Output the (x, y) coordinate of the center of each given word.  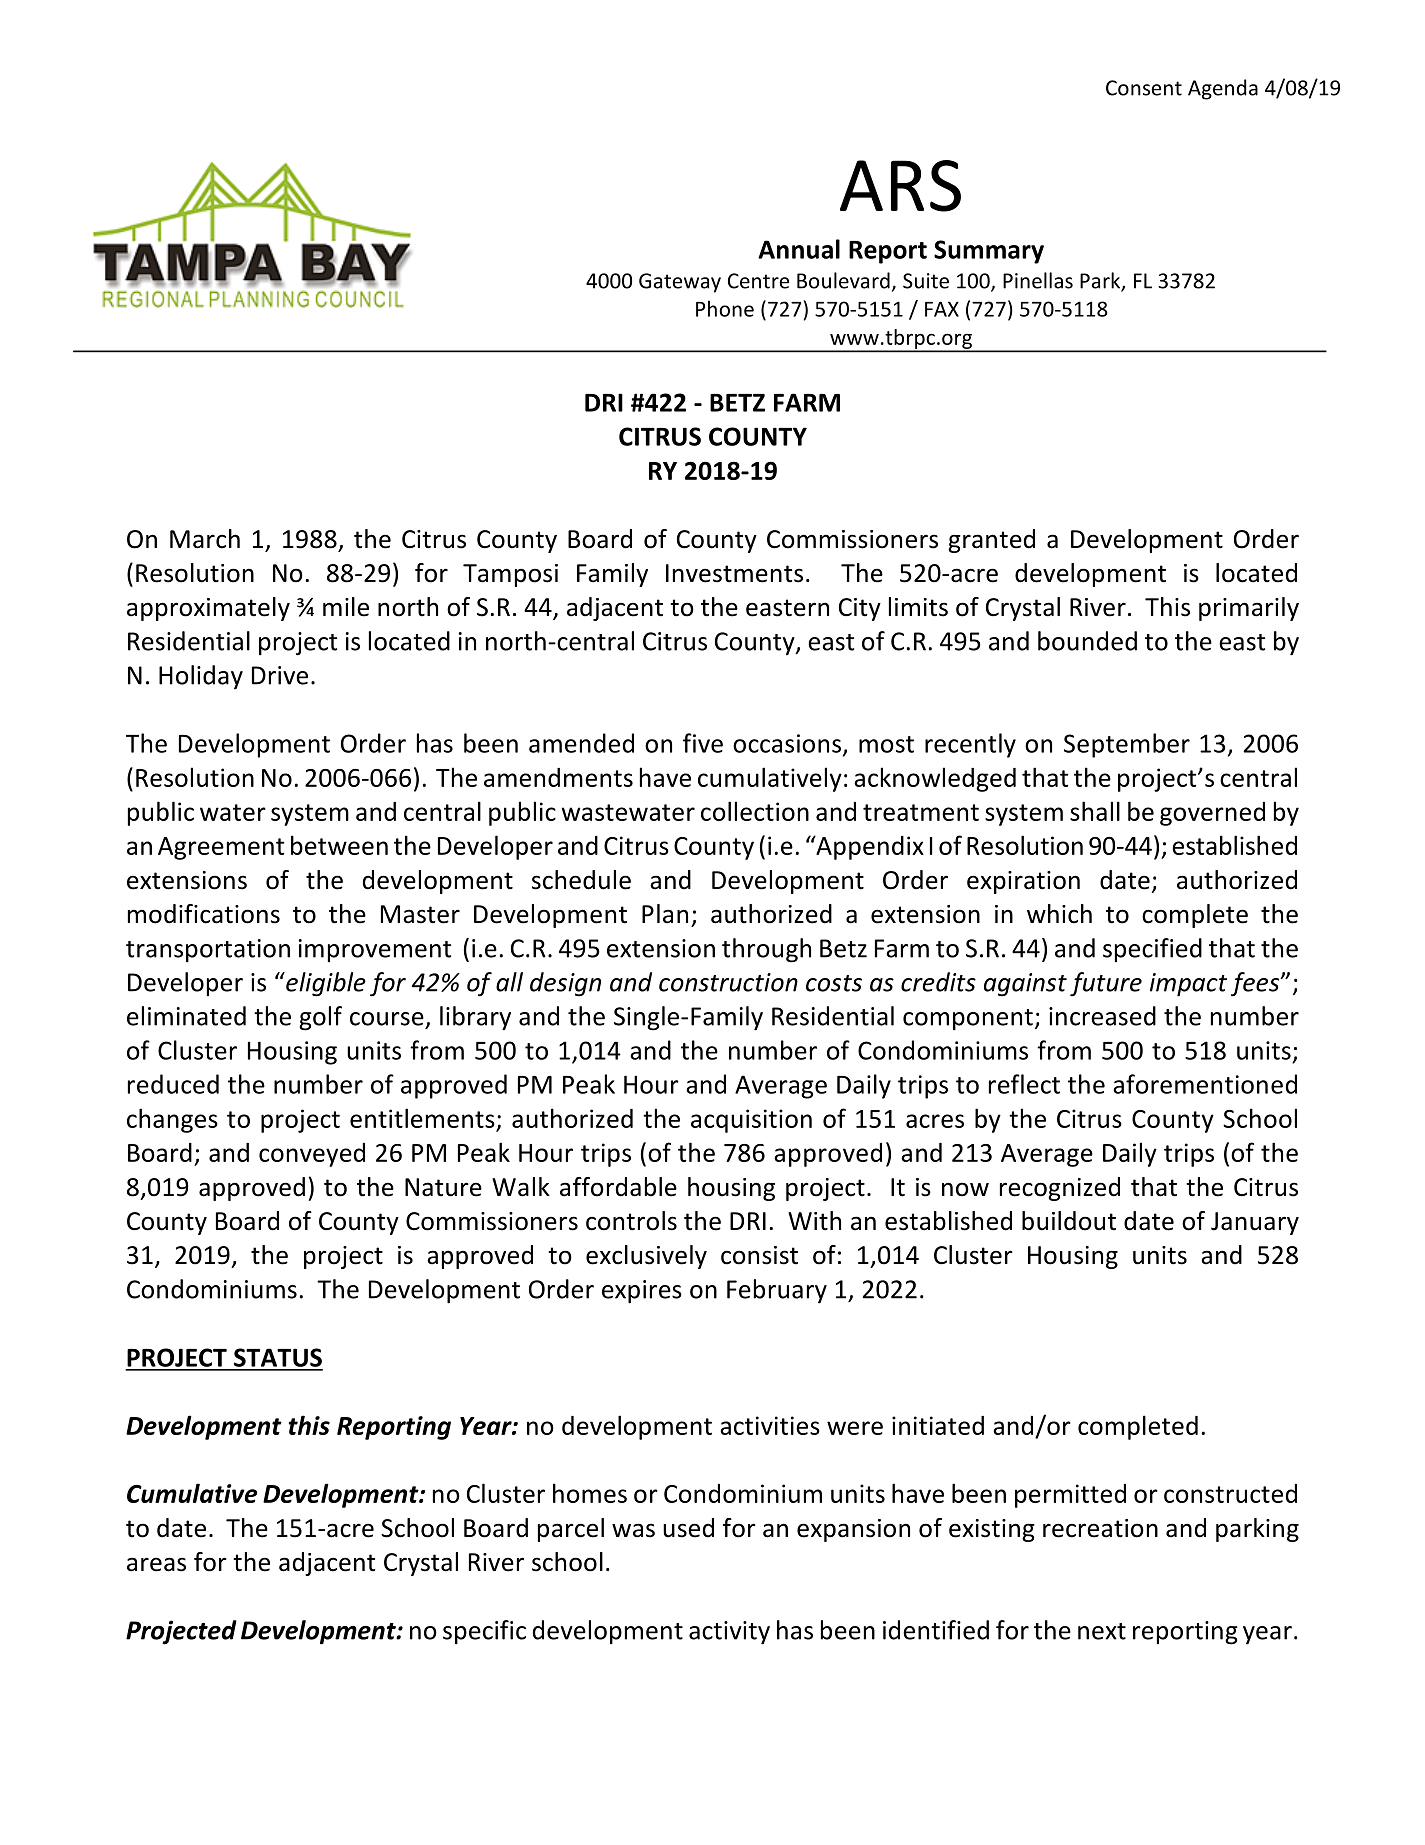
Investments (734, 573)
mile (346, 607)
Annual (799, 249)
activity (729, 1633)
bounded (1087, 641)
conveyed (312, 1155)
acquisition (751, 1121)
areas (156, 1564)
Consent (1144, 88)
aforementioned (1205, 1084)
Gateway (680, 283)
